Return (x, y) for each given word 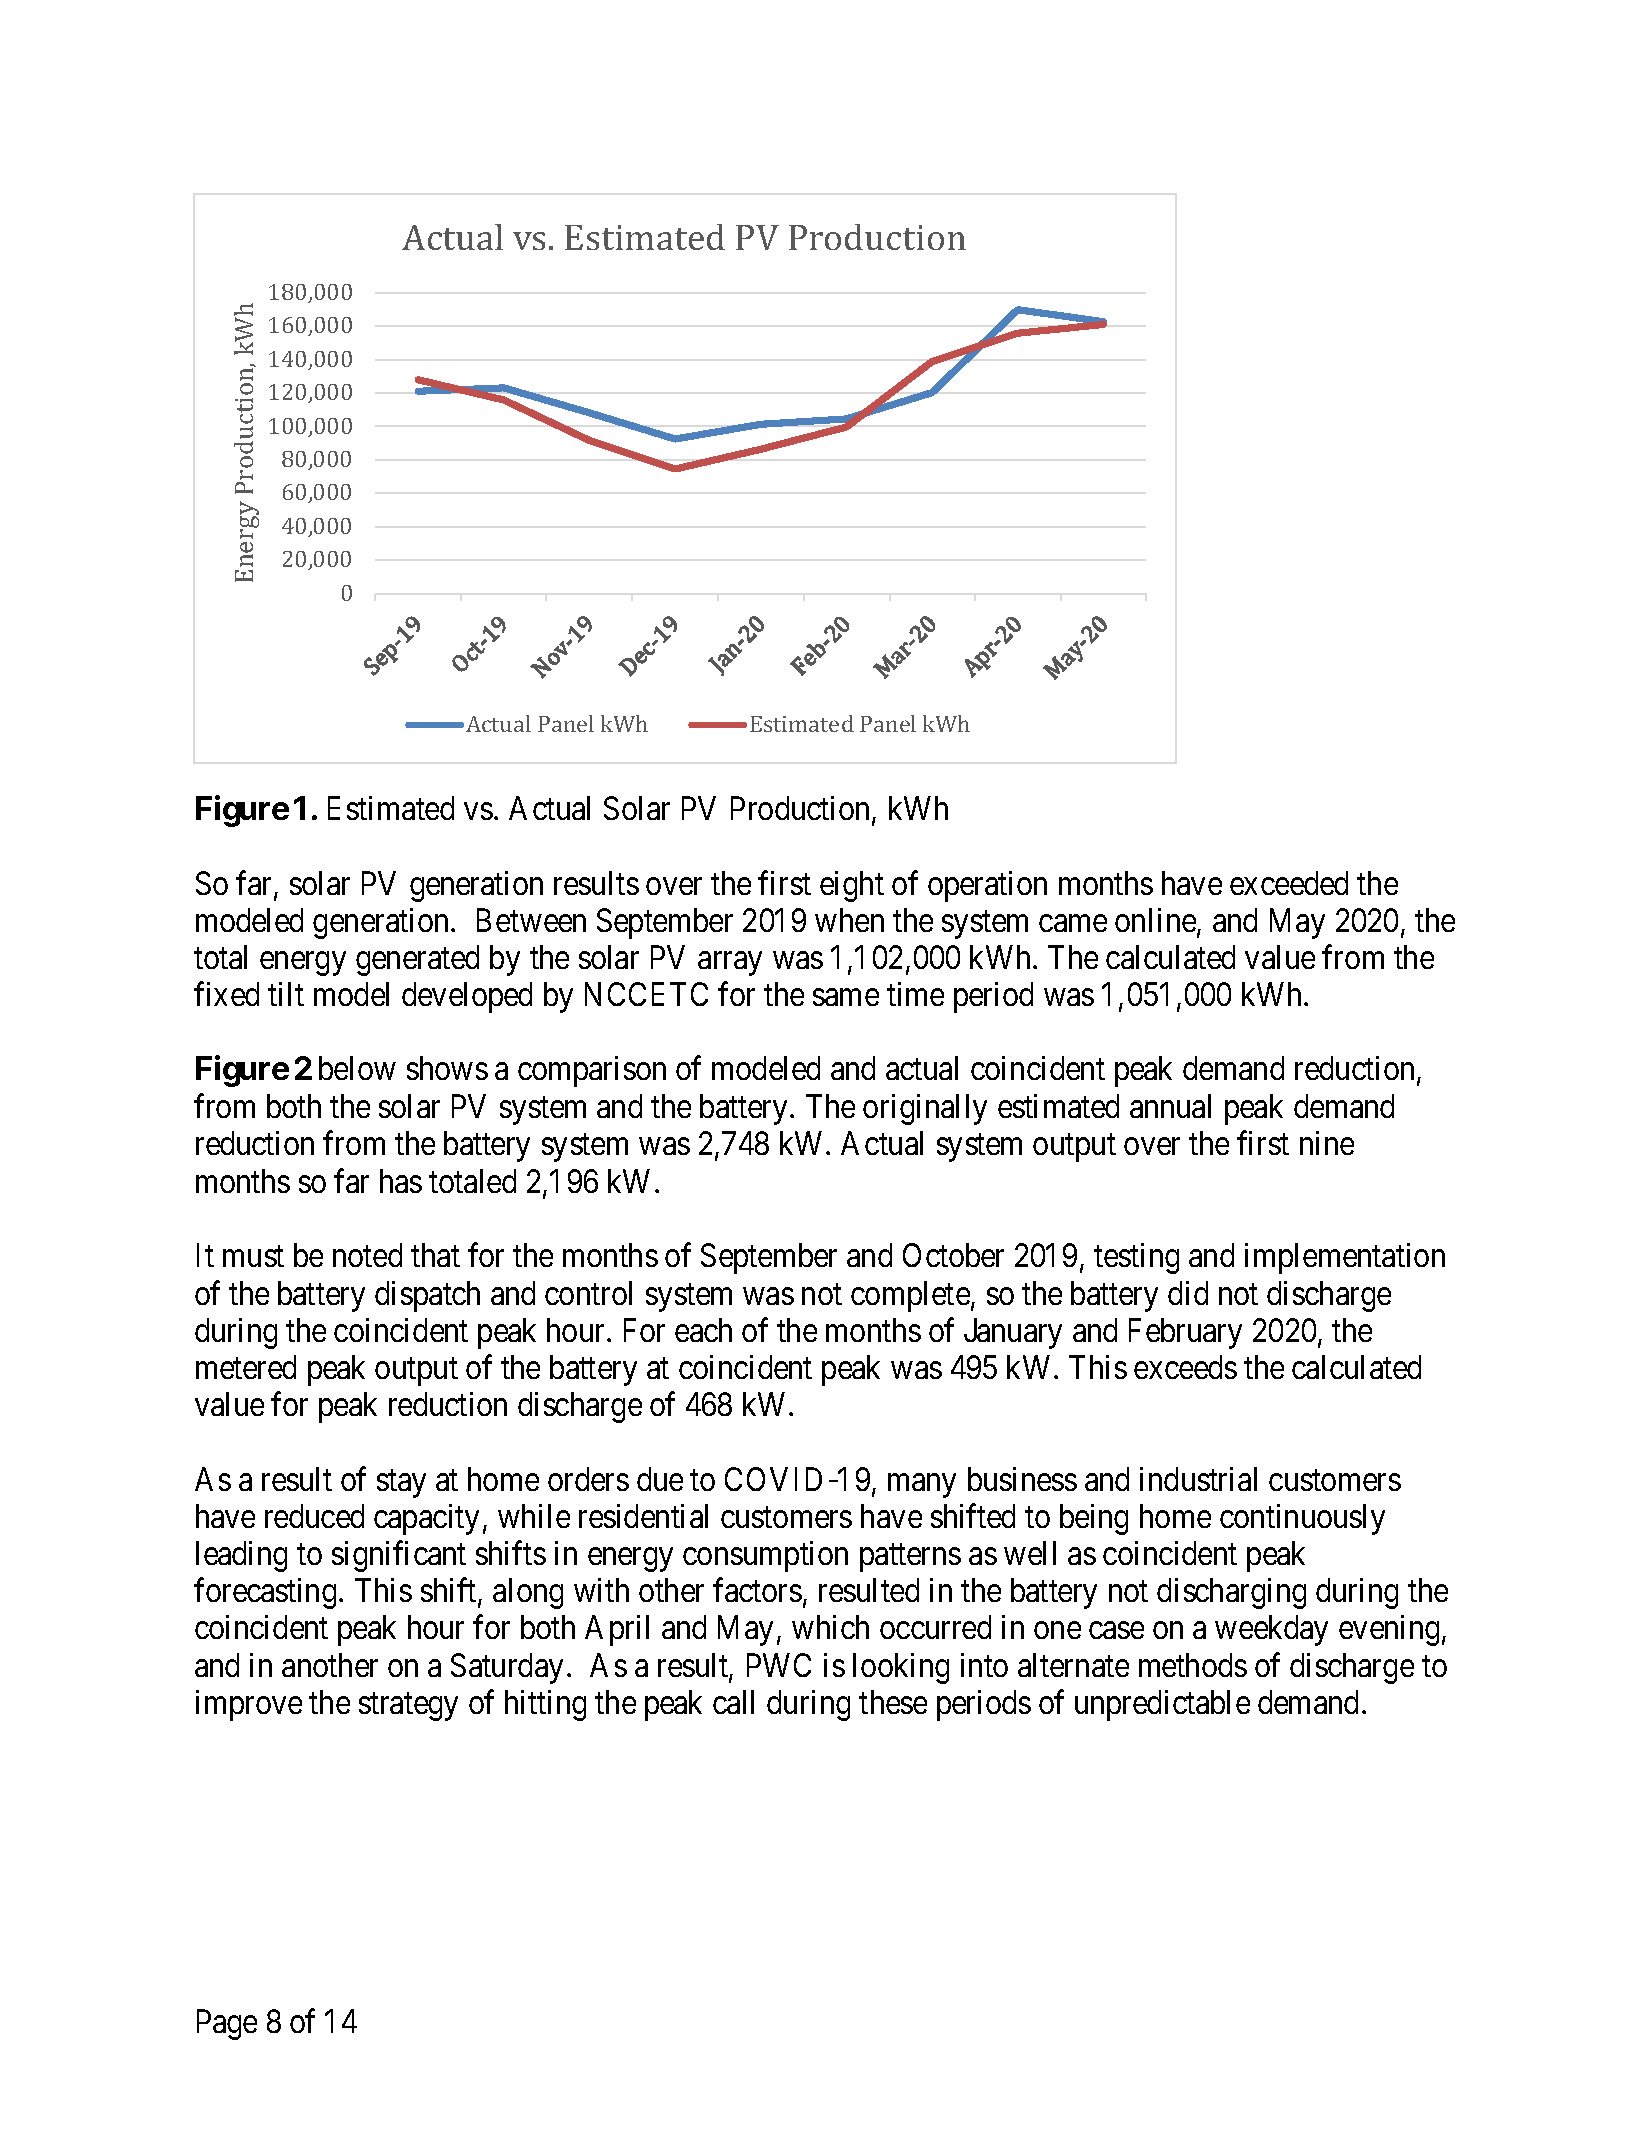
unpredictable (1162, 1705)
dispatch (427, 1296)
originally (925, 1109)
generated (417, 960)
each (703, 1330)
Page (227, 2025)
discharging (1231, 1593)
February (1185, 1333)
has (401, 1181)
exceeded (1289, 883)
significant (399, 1556)
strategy (408, 1707)
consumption (765, 1556)
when (849, 920)
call (733, 1702)
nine (1327, 1143)
